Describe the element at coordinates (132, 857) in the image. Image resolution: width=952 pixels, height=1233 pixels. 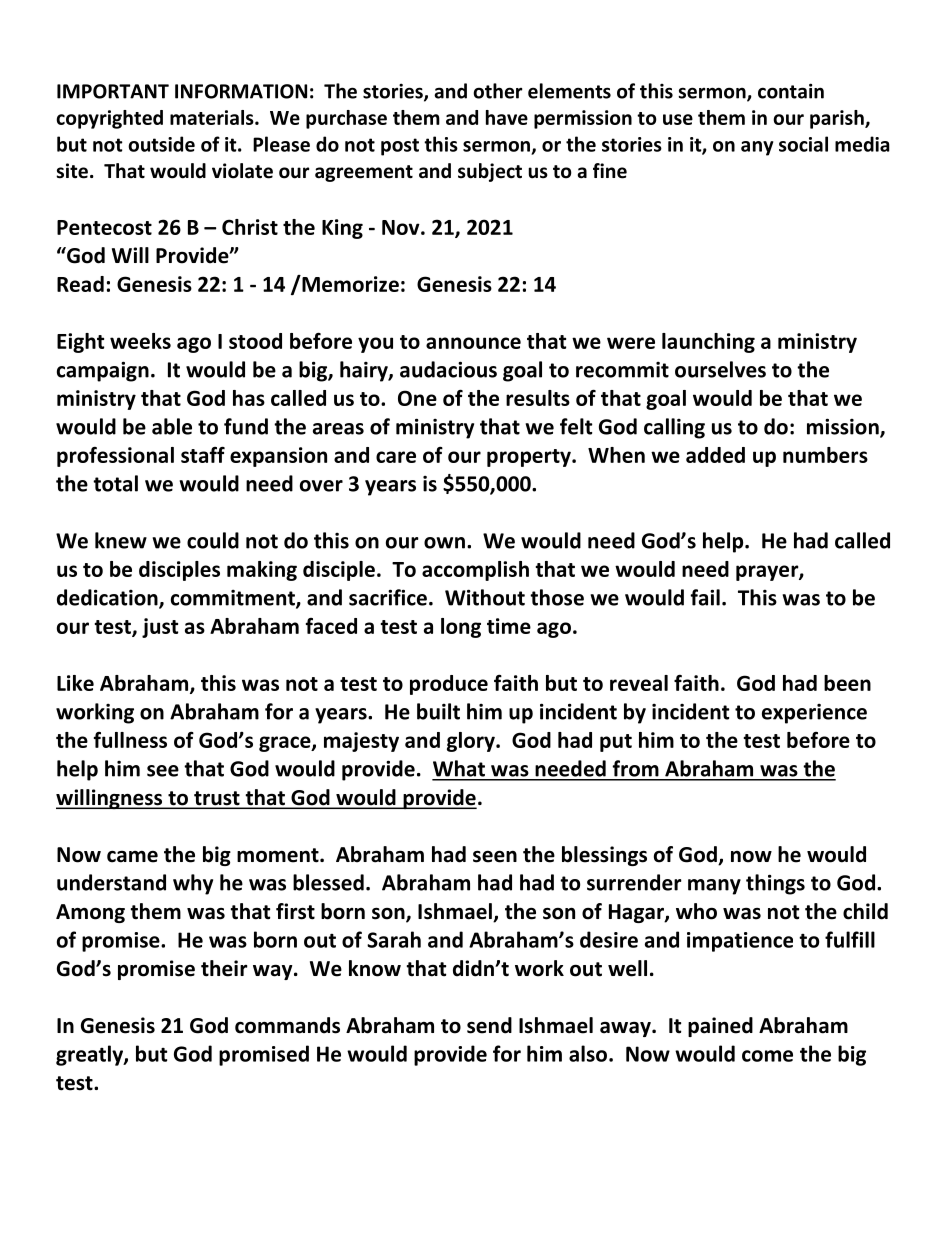
I see `came` at that location.
